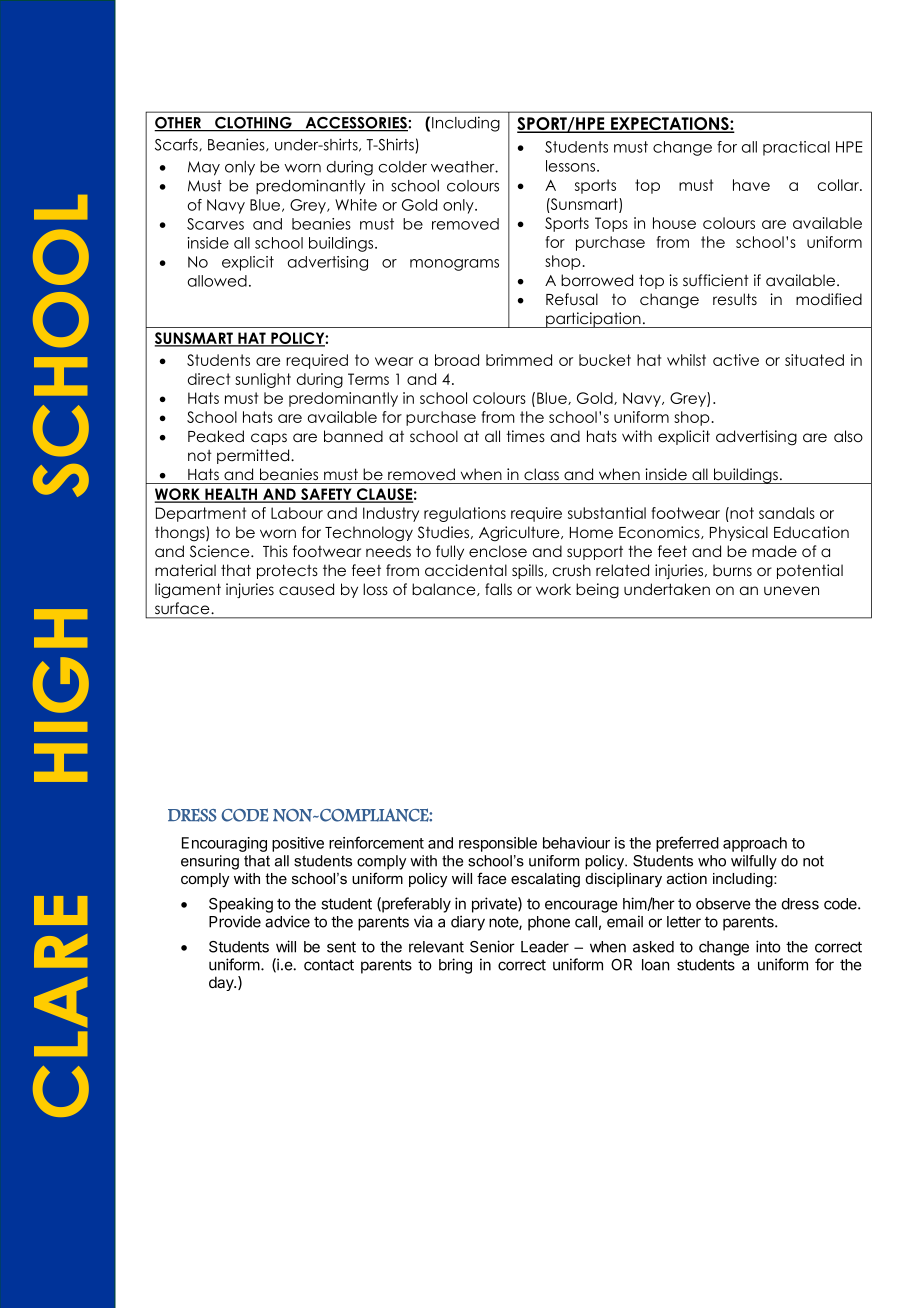 The height and width of the screenshot is (1308, 924). I want to click on enclose, so click(498, 551).
